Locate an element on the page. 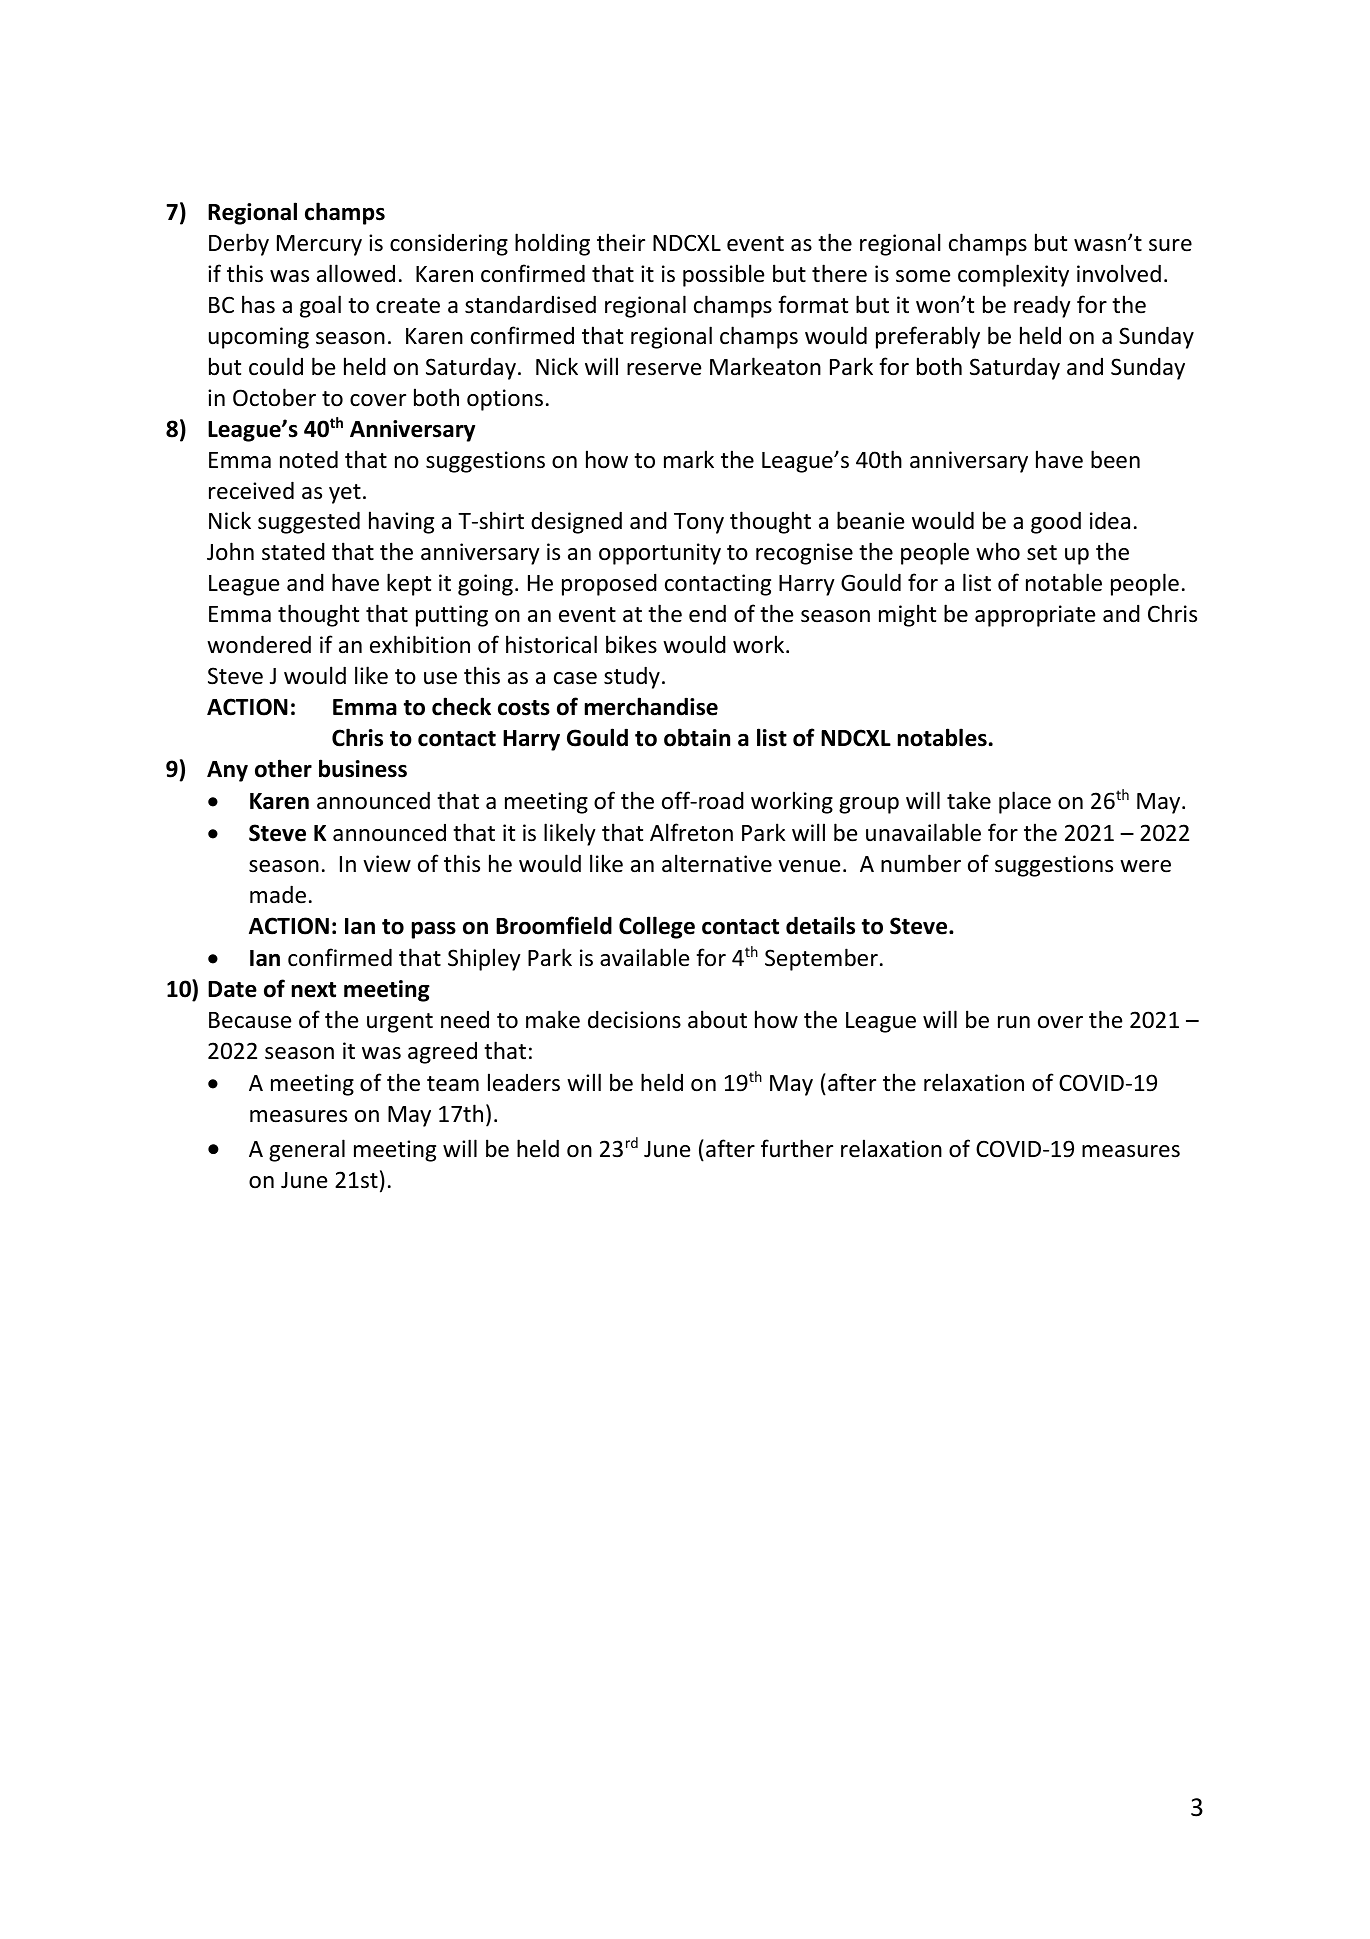  place is located at coordinates (1025, 802).
